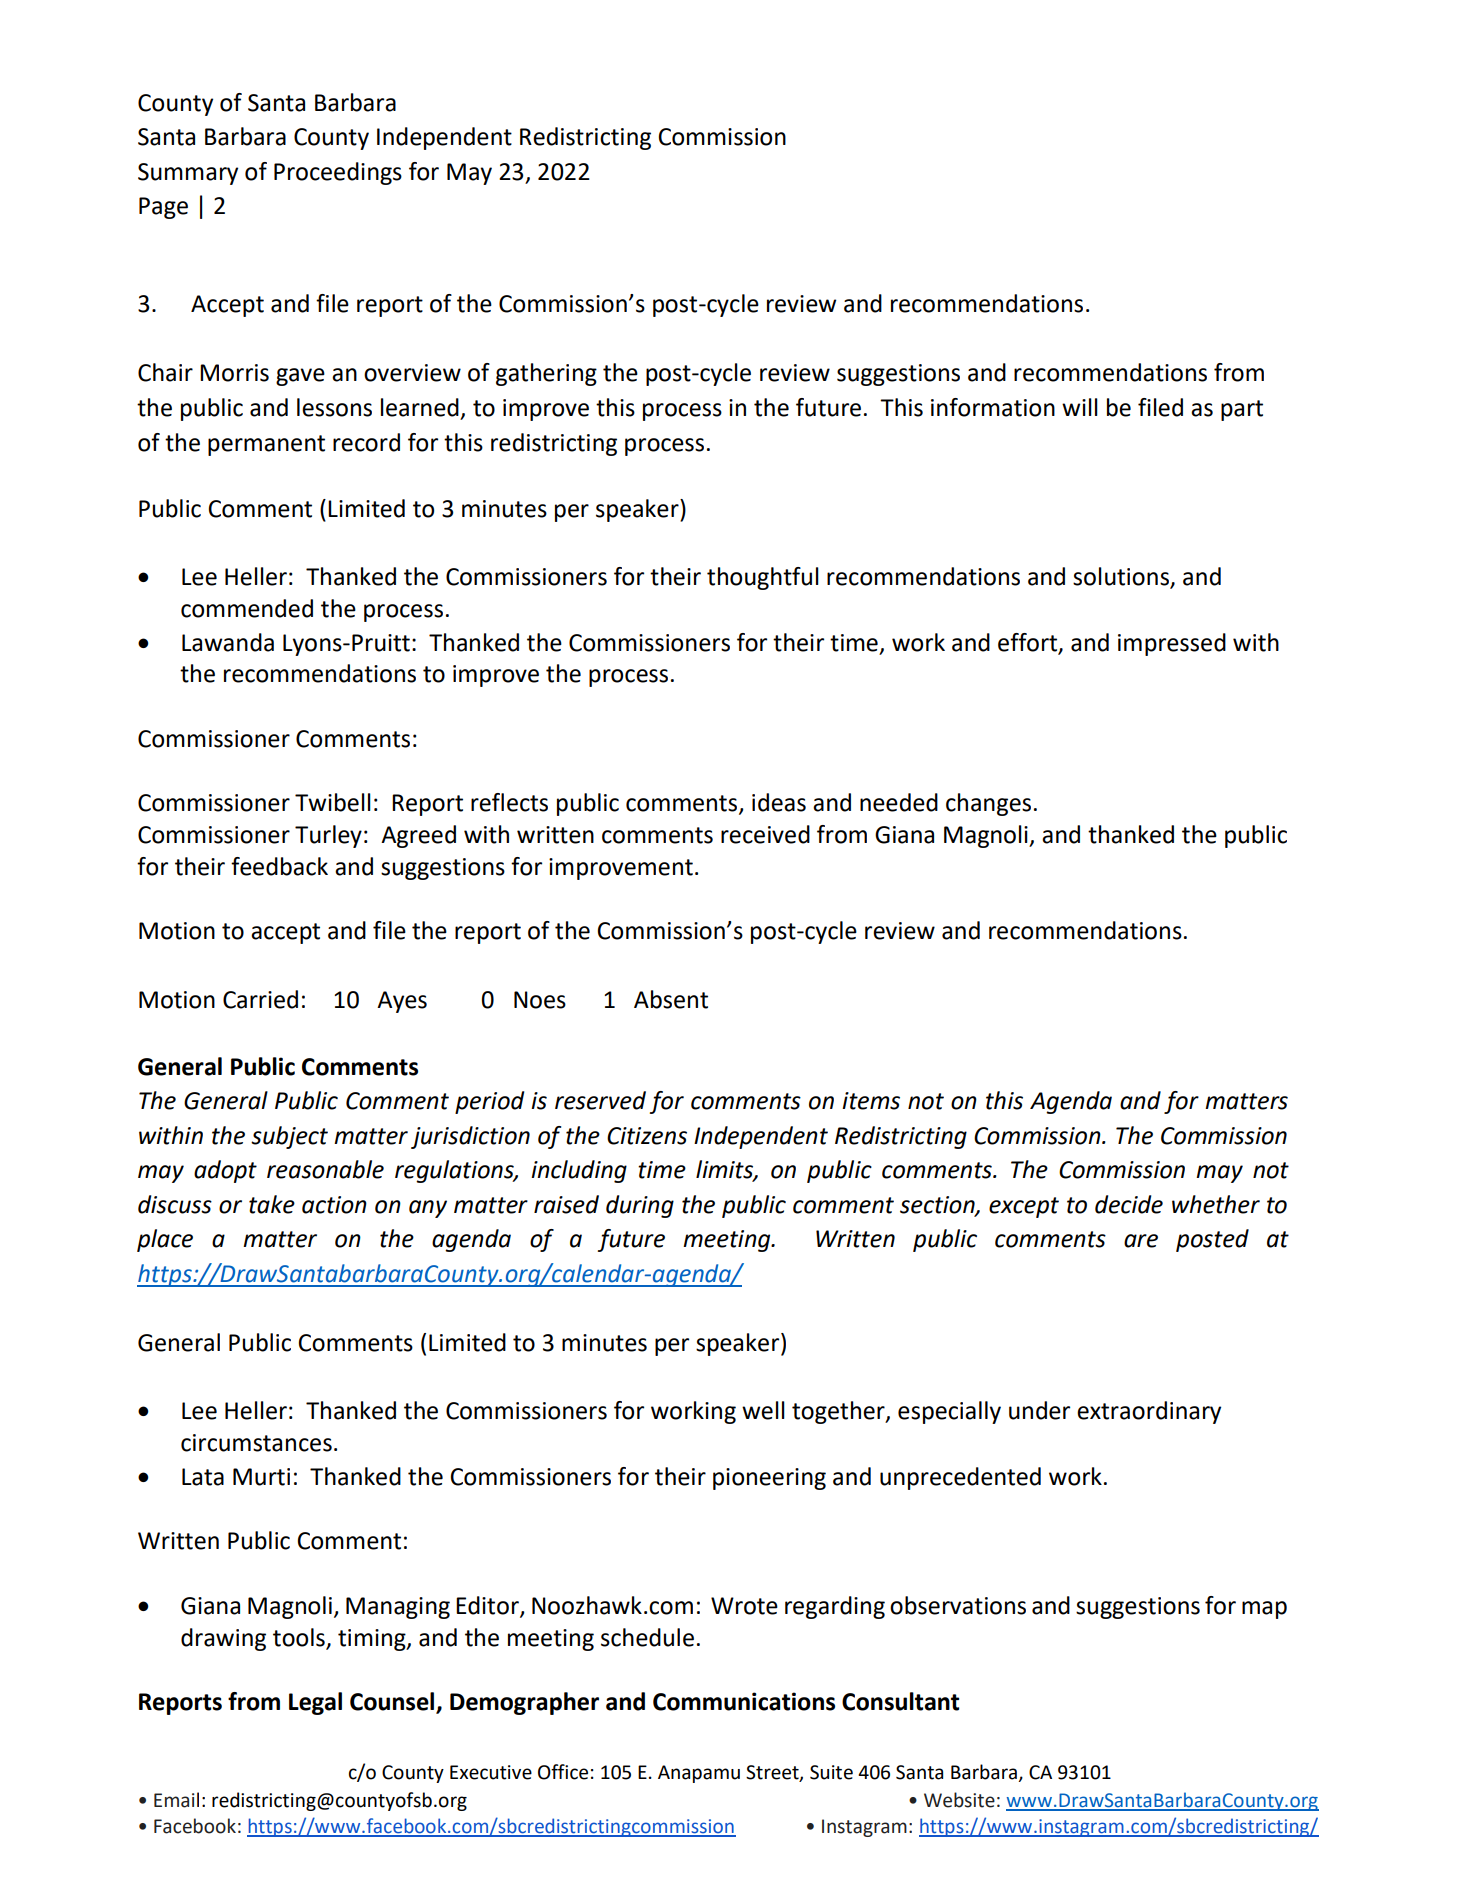 This screenshot has height=1889, width=1460. I want to click on will, so click(1080, 407).
